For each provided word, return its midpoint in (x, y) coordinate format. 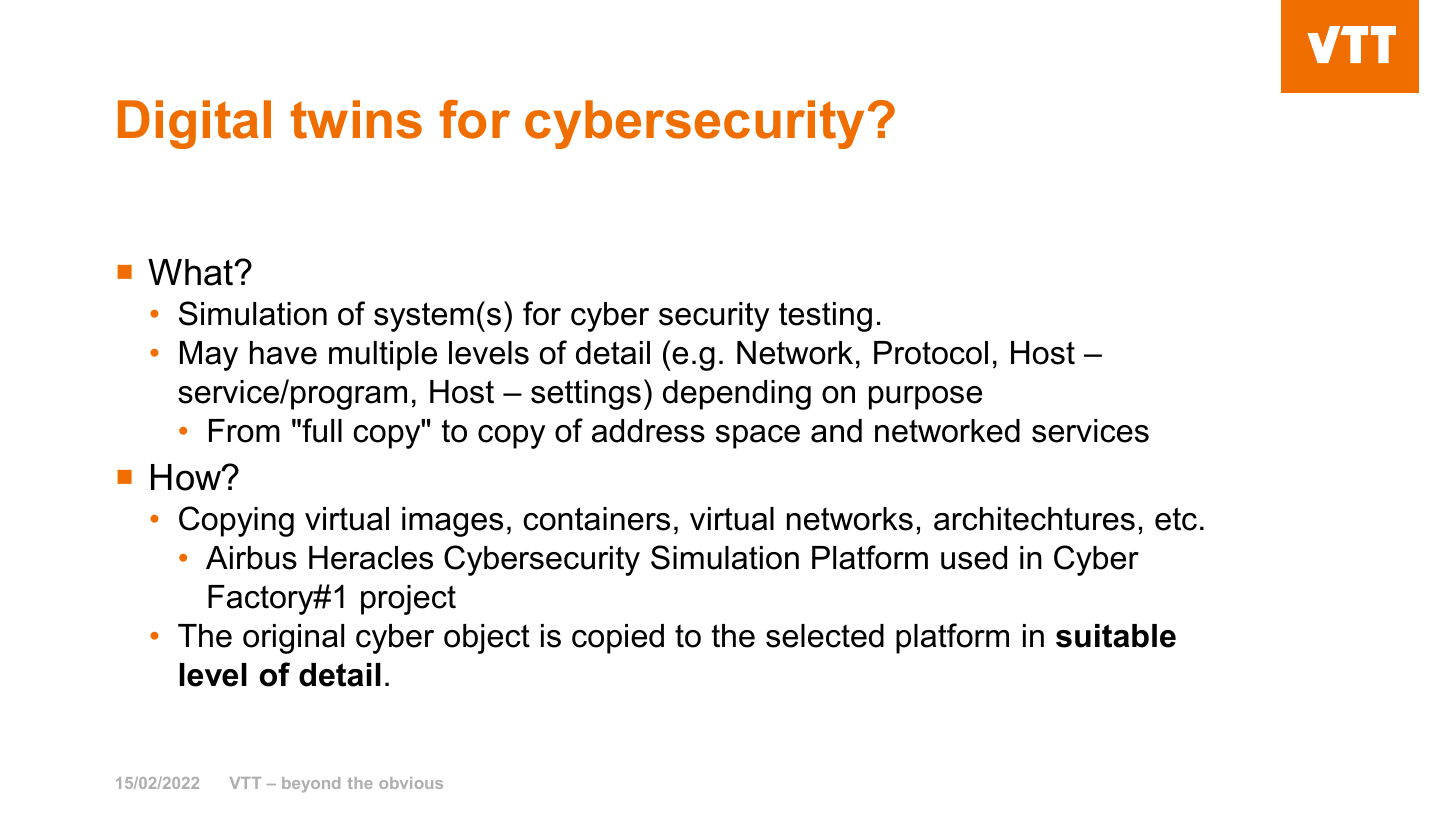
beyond (311, 784)
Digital (194, 124)
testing (825, 317)
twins (356, 119)
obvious (411, 783)
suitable (1116, 636)
